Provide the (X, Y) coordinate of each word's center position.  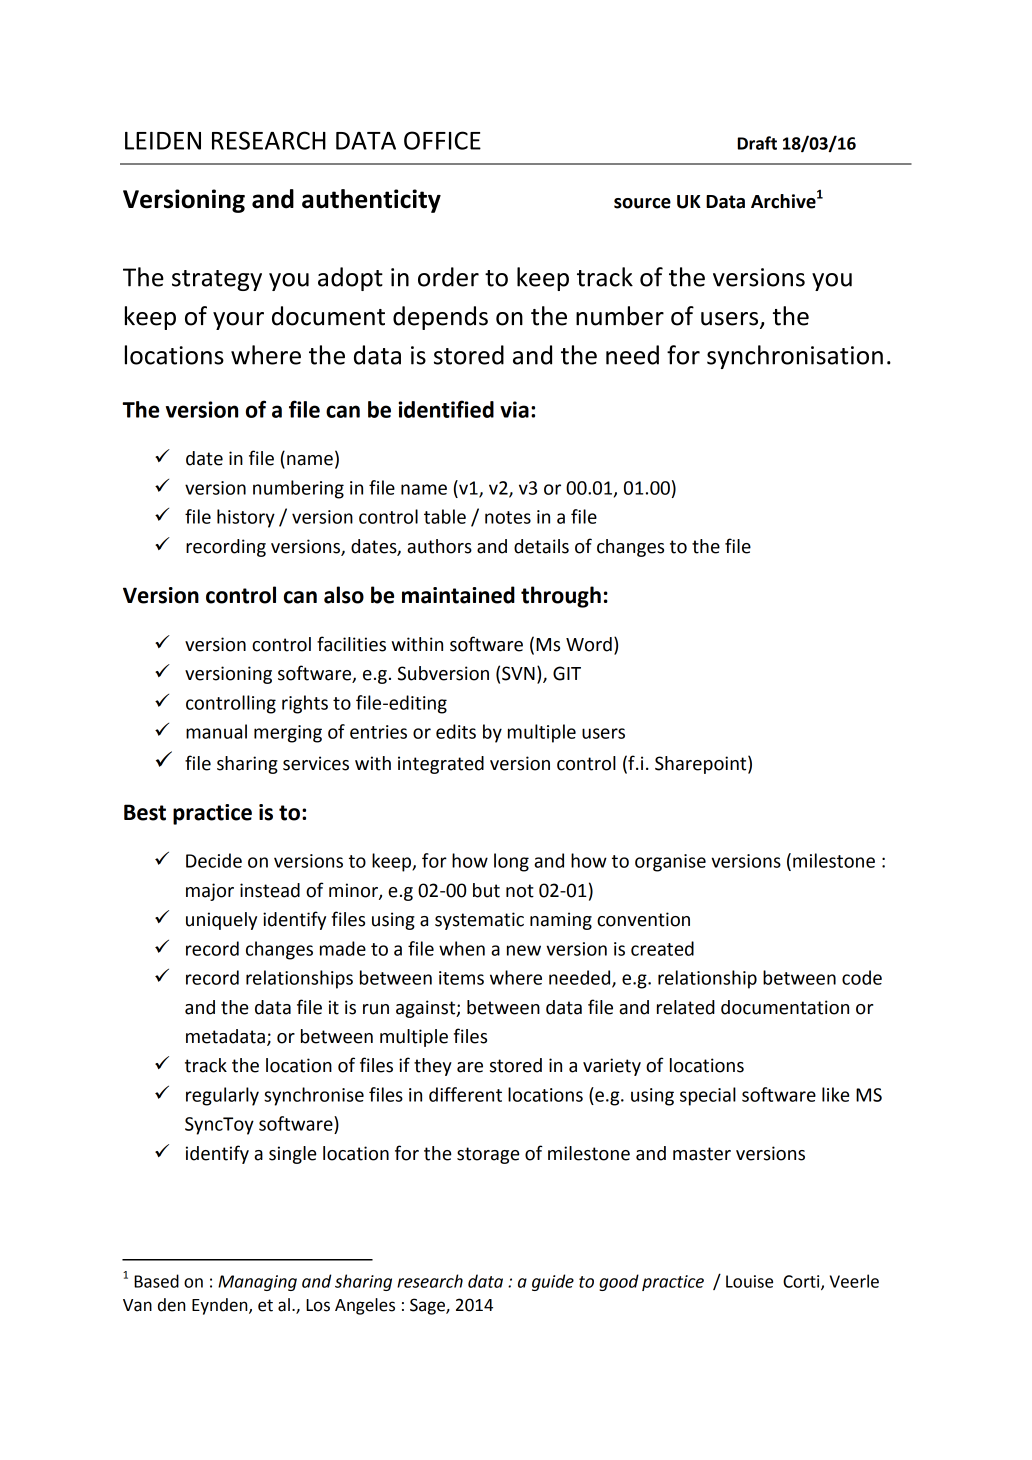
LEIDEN (163, 141)
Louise (749, 1281)
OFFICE (442, 140)
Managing (257, 1283)
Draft (757, 143)
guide (553, 1282)
